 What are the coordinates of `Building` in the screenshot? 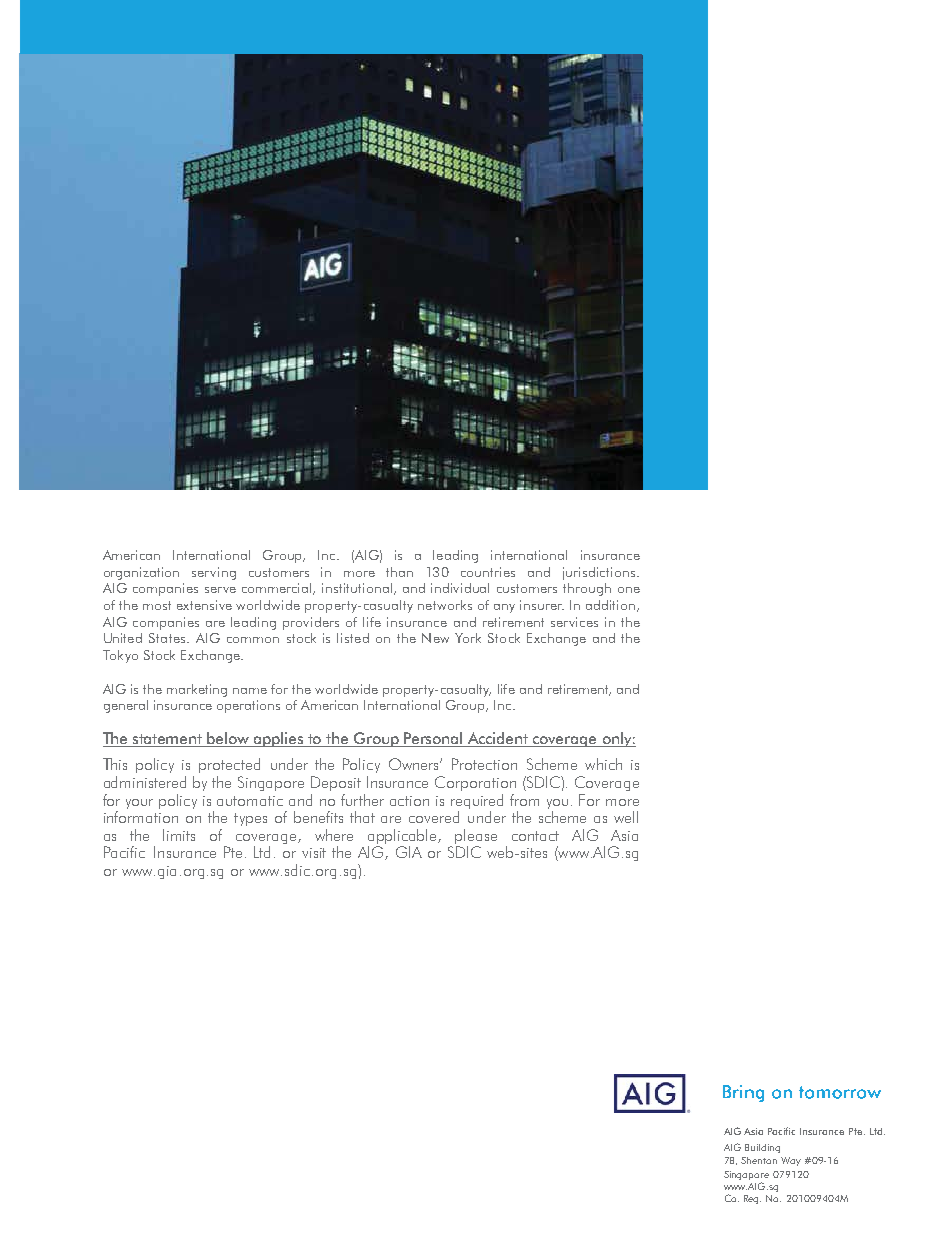 It's located at (762, 1148).
